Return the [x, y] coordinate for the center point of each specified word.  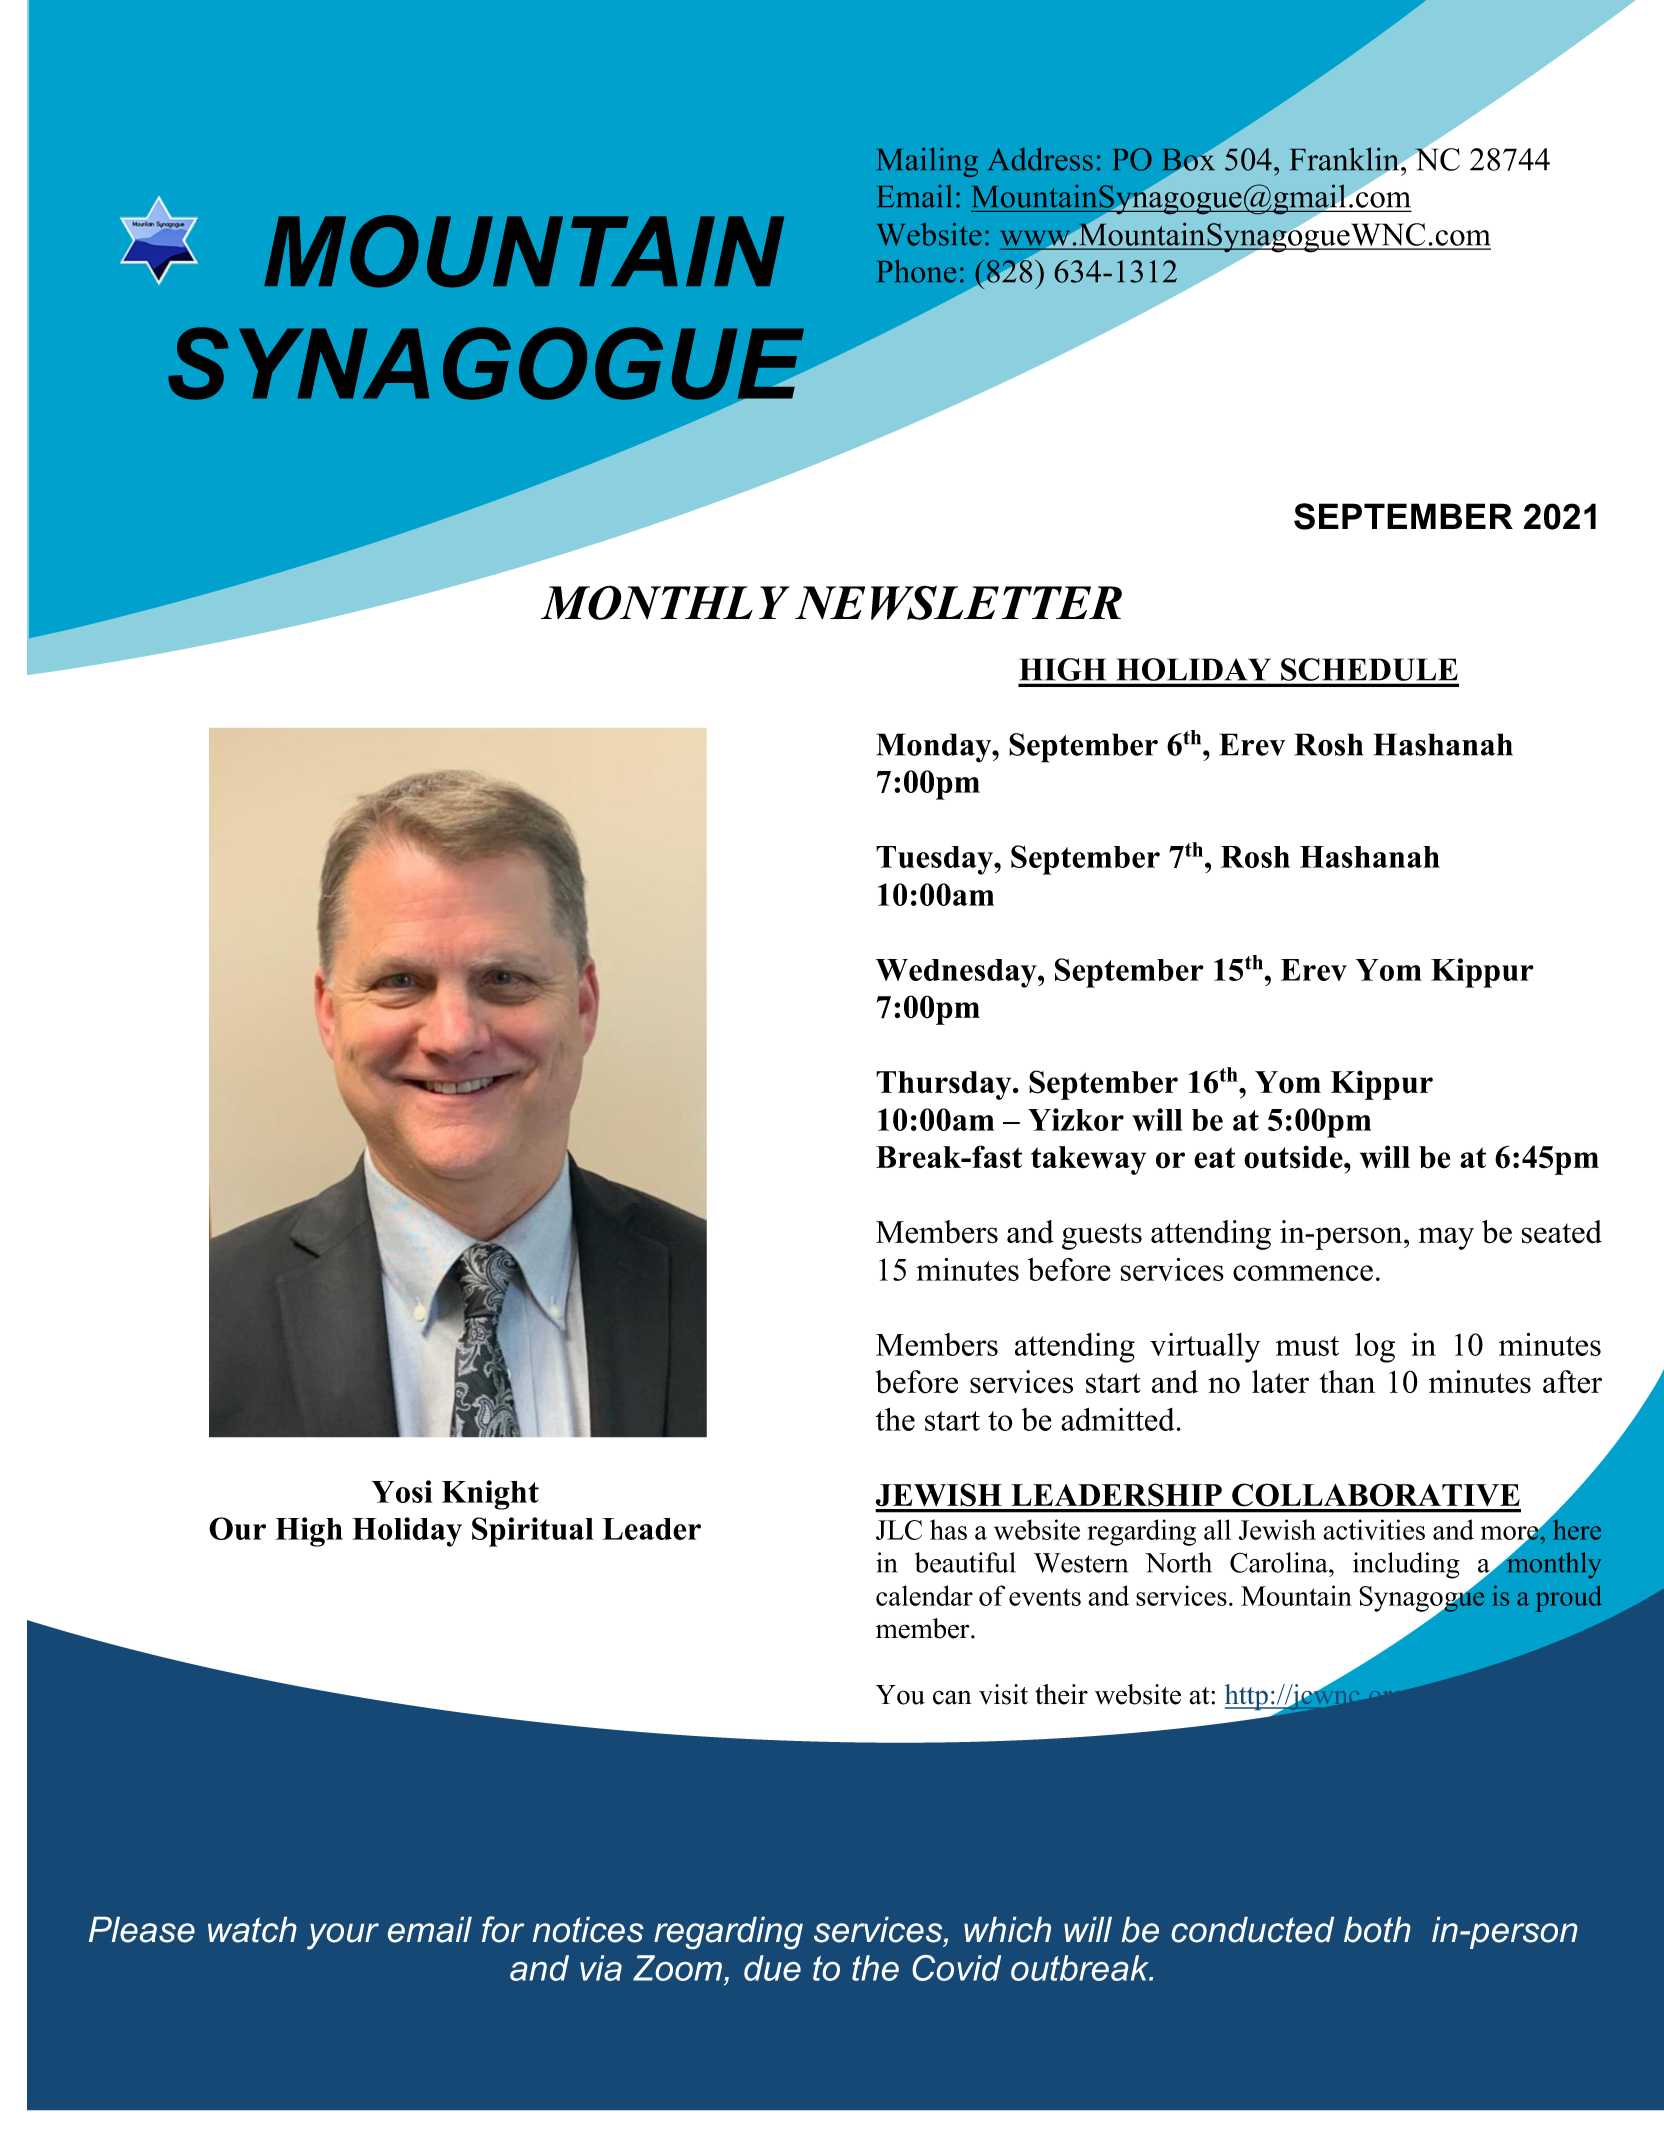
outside [1294, 1157]
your [343, 1936]
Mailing [927, 162]
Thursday [945, 1085]
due [772, 1968]
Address [1040, 159]
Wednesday [957, 973]
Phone [916, 271]
